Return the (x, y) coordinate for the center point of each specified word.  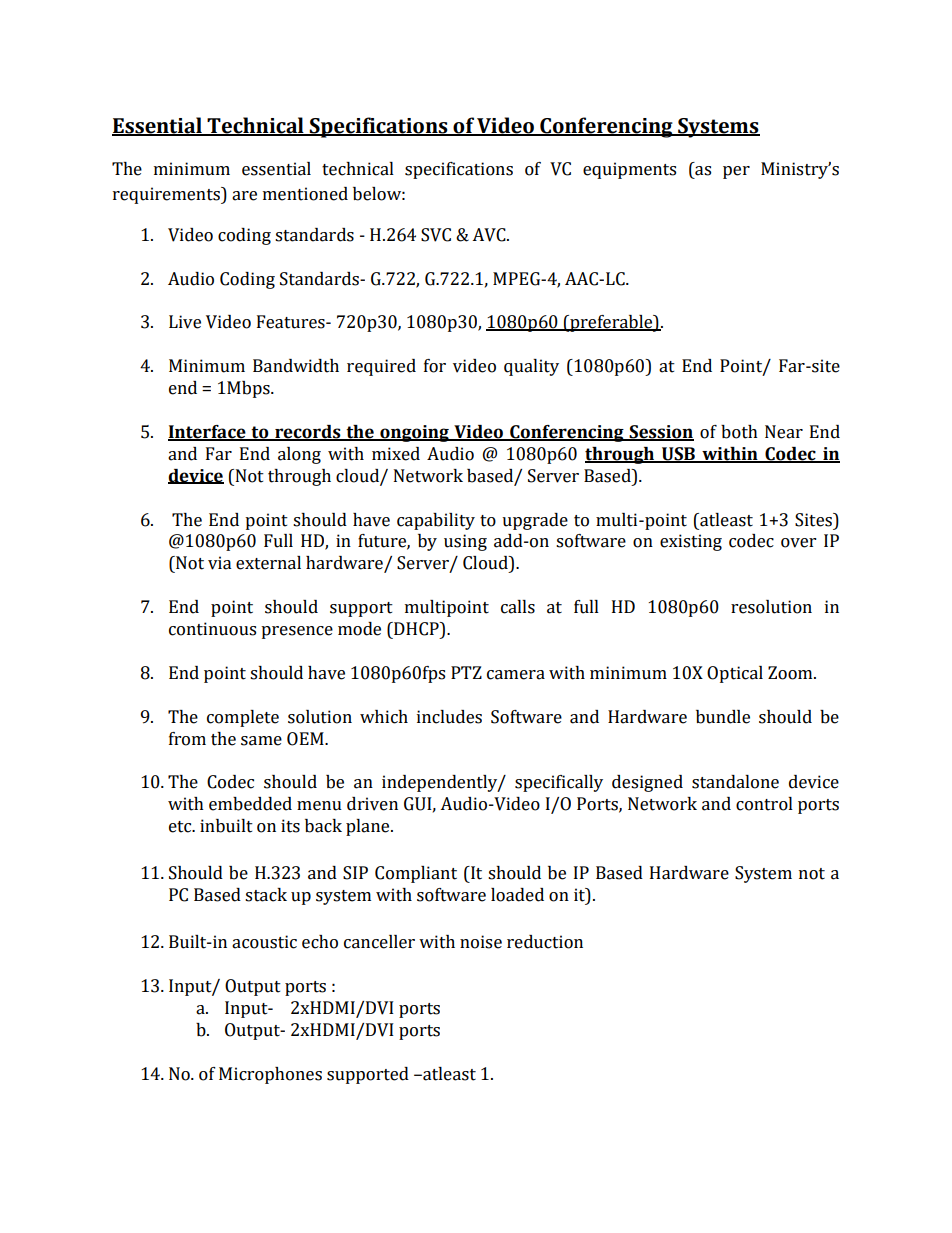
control (764, 804)
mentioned (305, 194)
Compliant (416, 874)
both (739, 432)
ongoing (414, 433)
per (736, 172)
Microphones (270, 1075)
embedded (250, 804)
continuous (212, 629)
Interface (208, 433)
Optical (735, 674)
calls (518, 607)
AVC (490, 235)
